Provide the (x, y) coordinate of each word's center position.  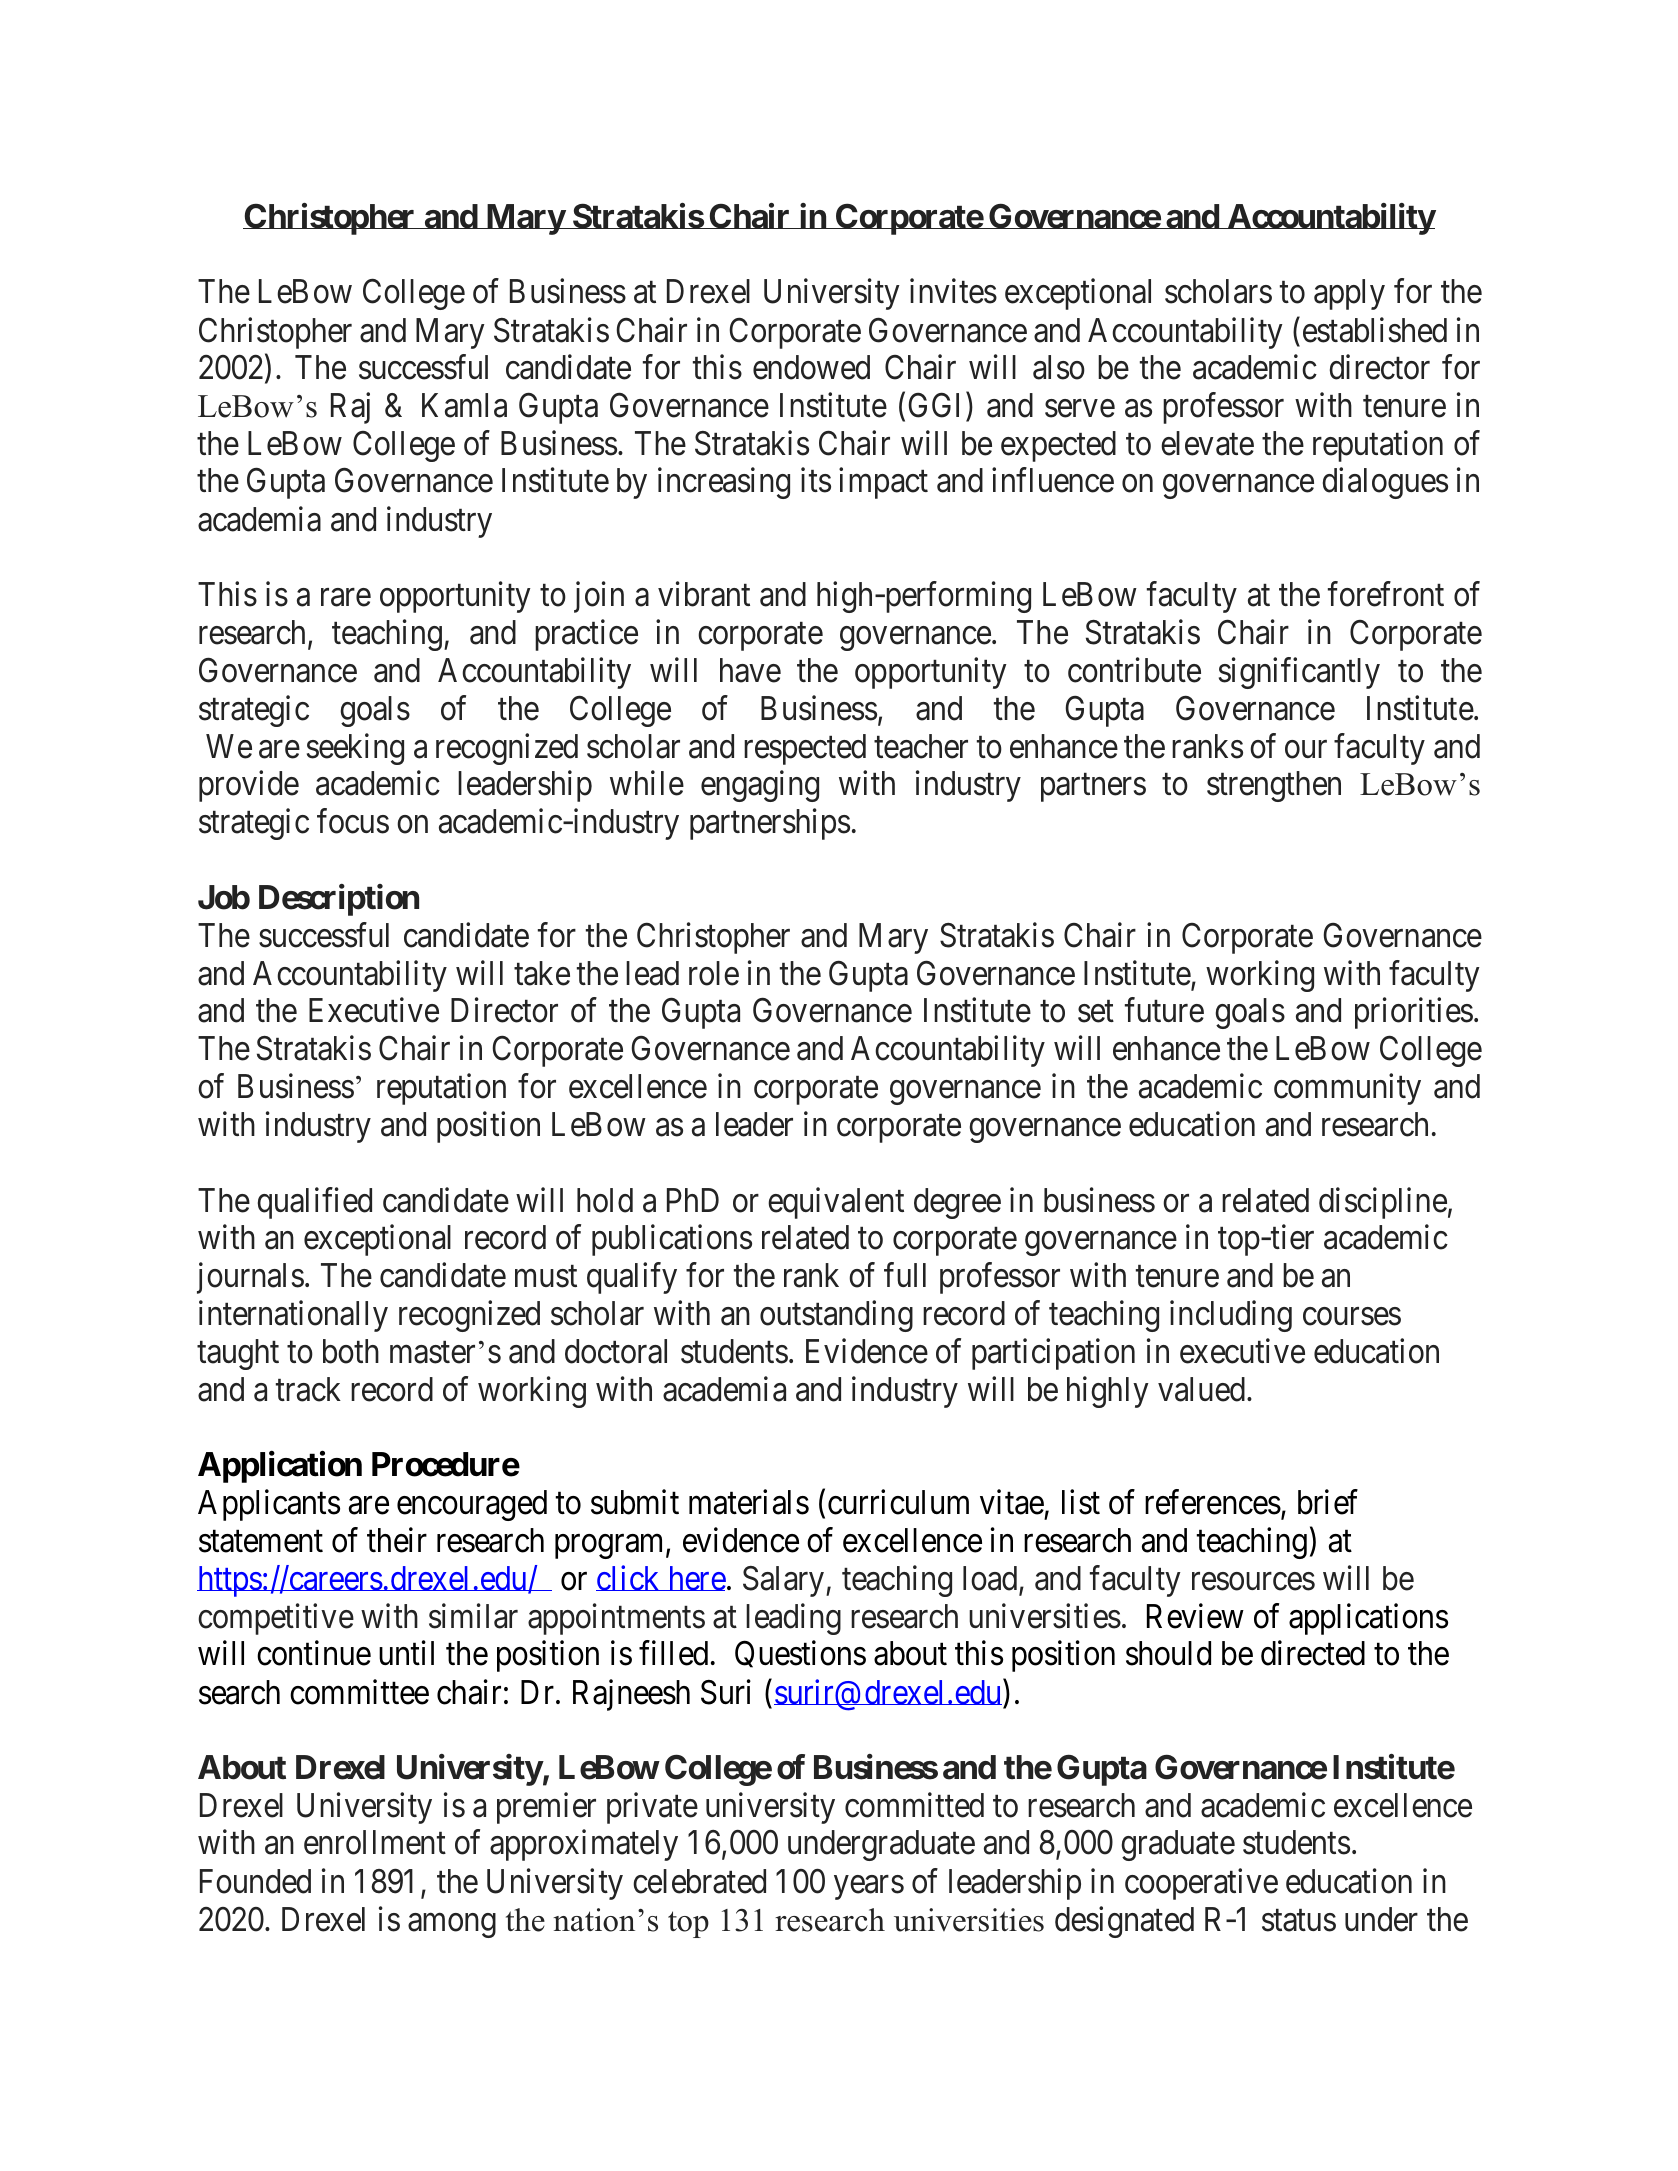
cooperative (1201, 1884)
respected (805, 749)
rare (346, 598)
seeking (355, 749)
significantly (1299, 673)
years (869, 1888)
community (1347, 1089)
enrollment (375, 1842)
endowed (811, 367)
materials (749, 1502)
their (397, 1540)
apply (1349, 294)
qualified (315, 1203)
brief (1328, 1502)
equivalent (836, 1203)
